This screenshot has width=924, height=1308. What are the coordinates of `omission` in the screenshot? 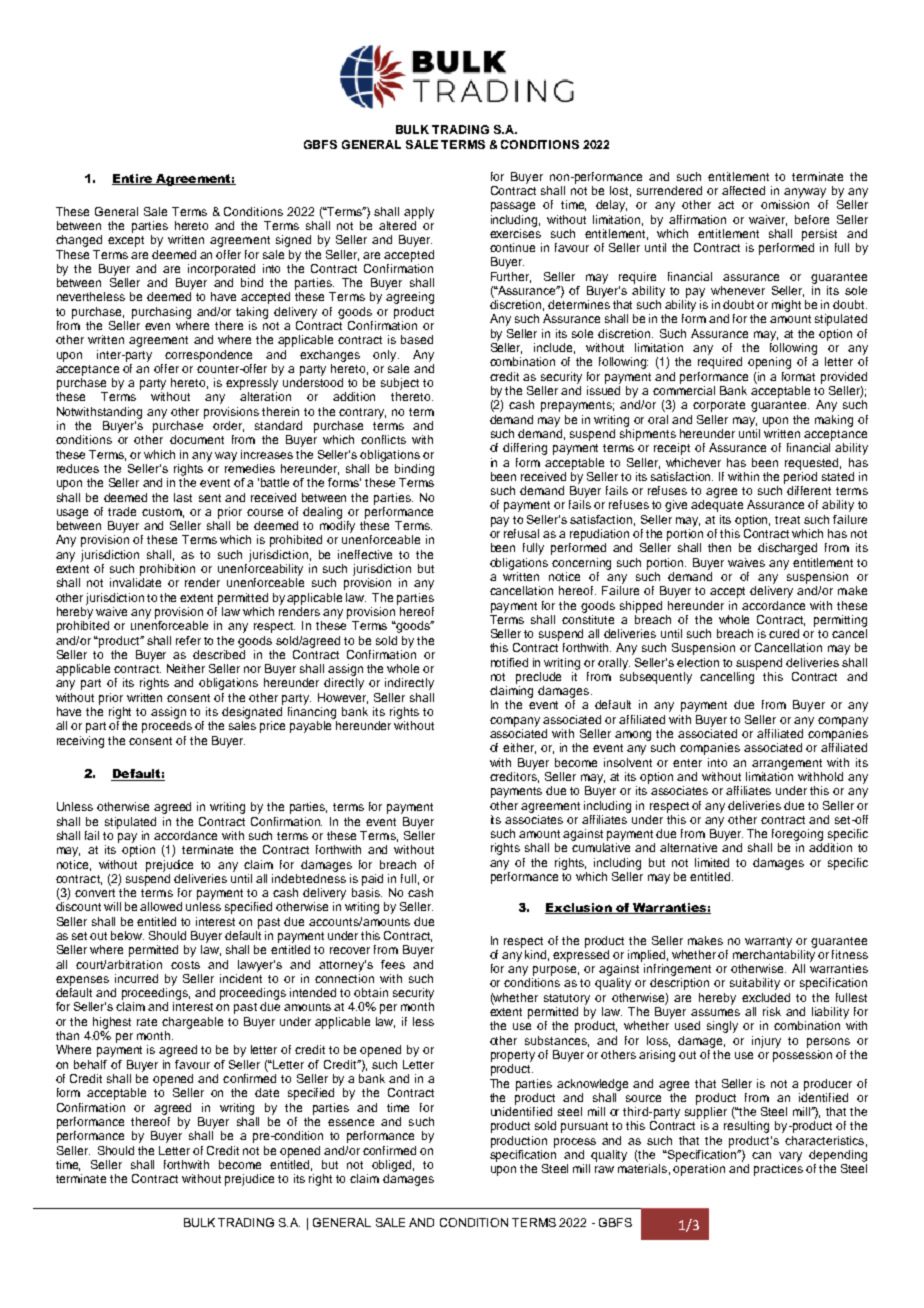 It's located at (785, 204).
